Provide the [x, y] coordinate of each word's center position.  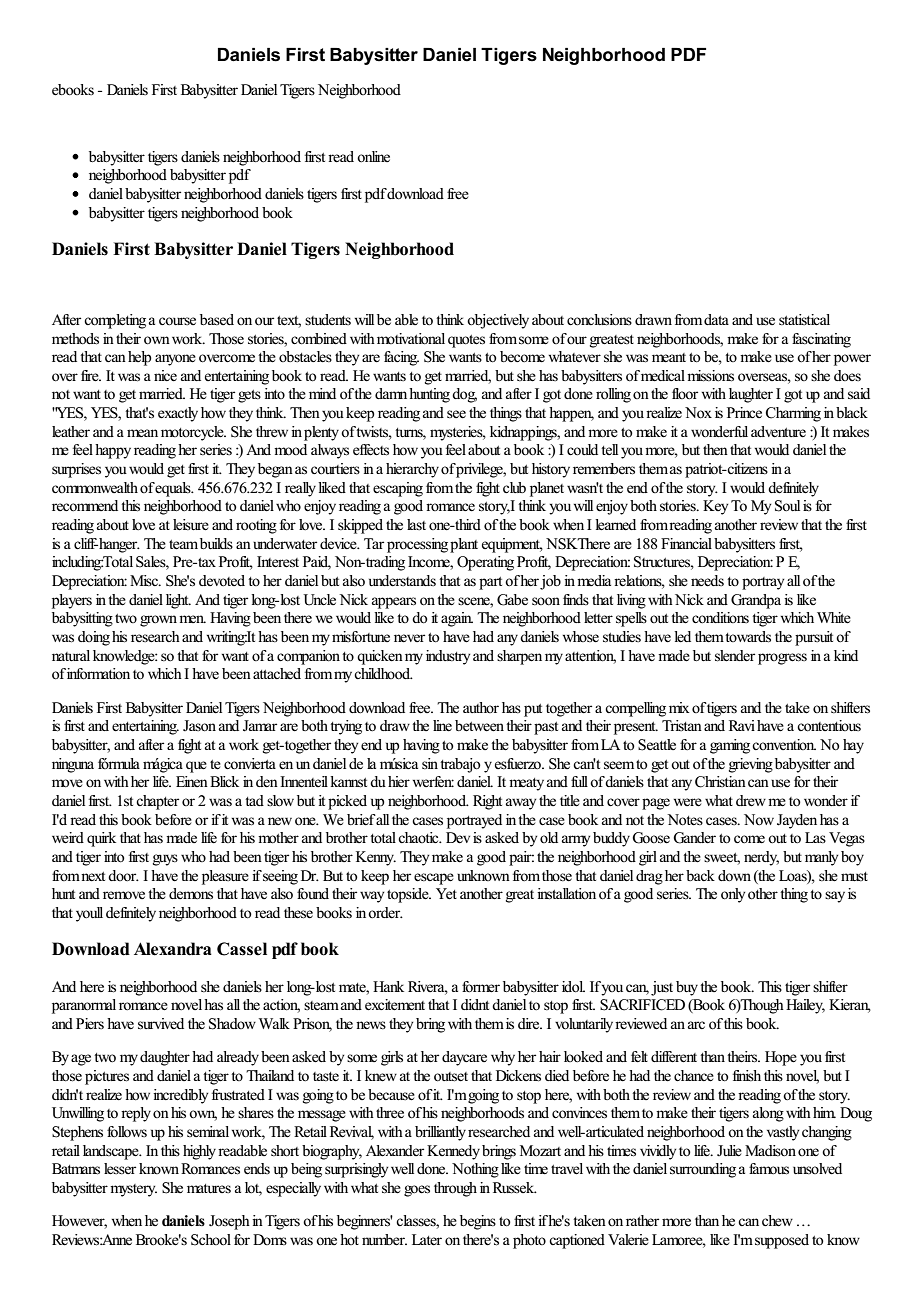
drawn [653, 319]
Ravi [742, 725]
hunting [429, 395]
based [217, 319]
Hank [388, 986]
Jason [199, 726]
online [373, 156]
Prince [744, 412]
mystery [133, 1190]
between [479, 726]
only [733, 895]
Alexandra [173, 949]
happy [113, 451]
